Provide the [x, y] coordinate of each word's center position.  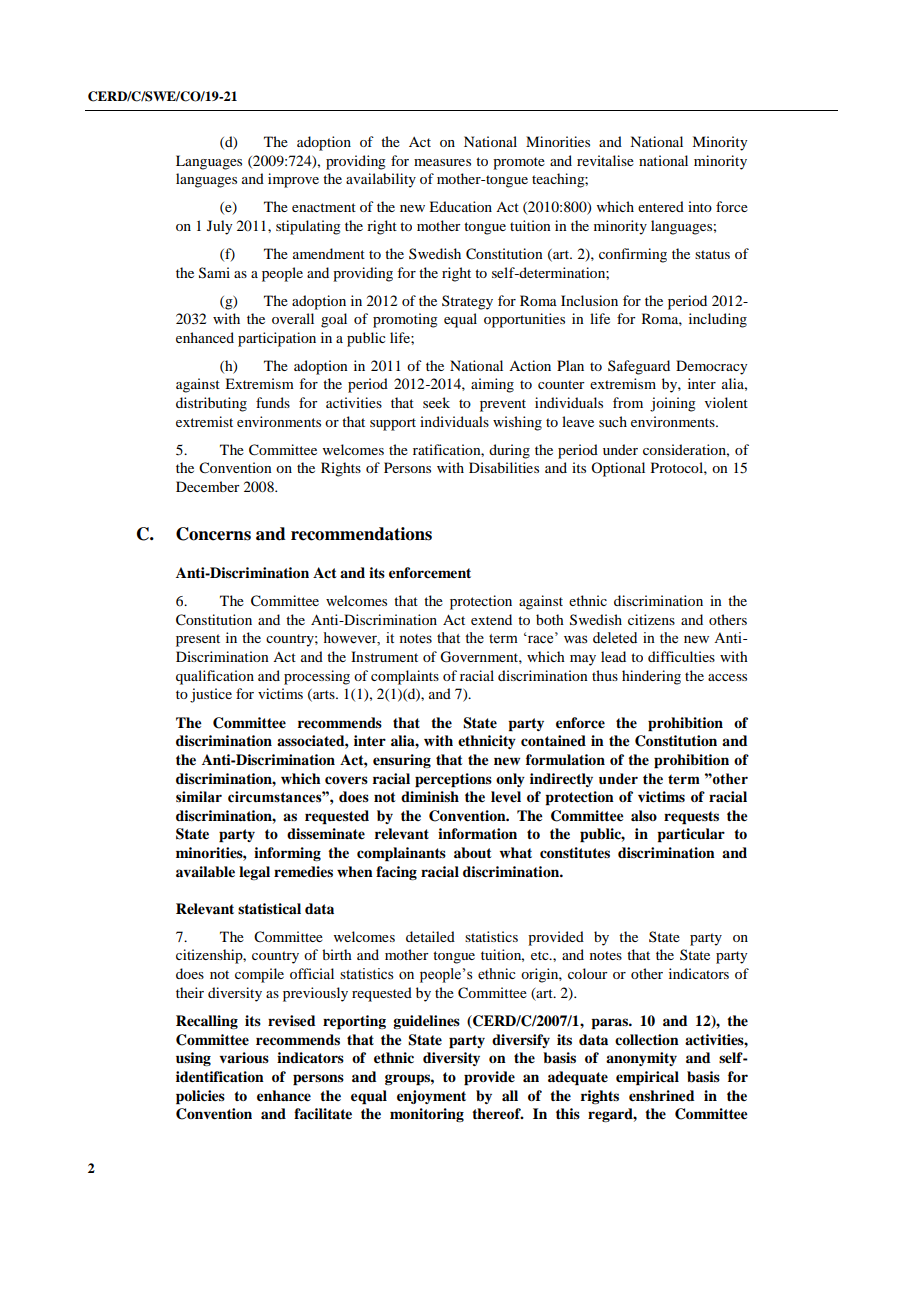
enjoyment [431, 1097]
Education [460, 206]
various [244, 1057]
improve [293, 180]
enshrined [662, 1096]
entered [661, 206]
